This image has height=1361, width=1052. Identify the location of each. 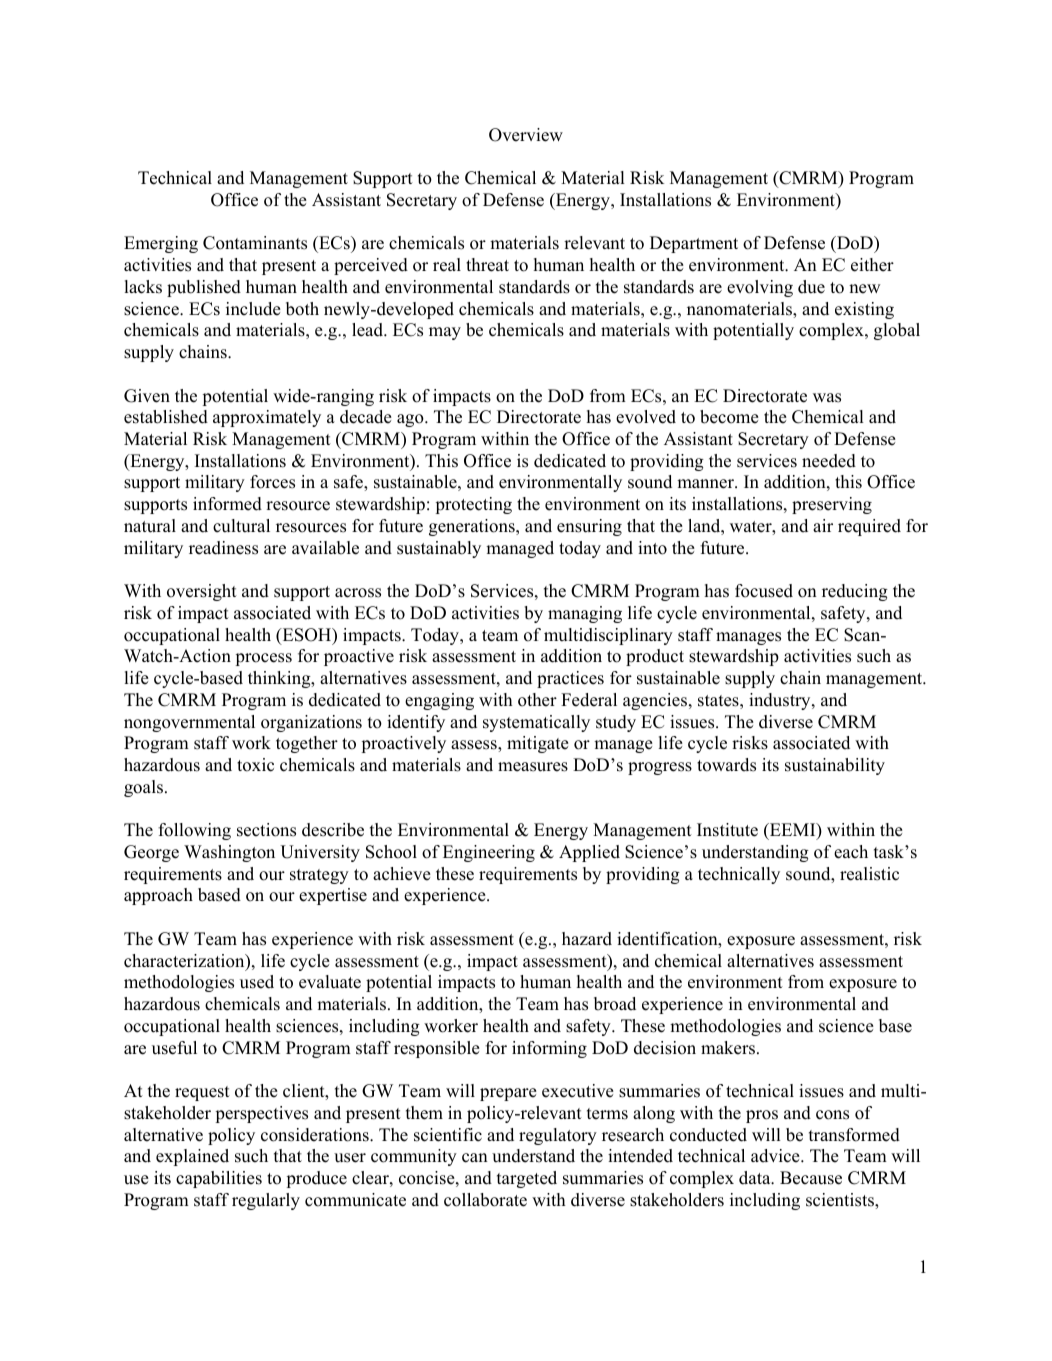
(851, 852).
